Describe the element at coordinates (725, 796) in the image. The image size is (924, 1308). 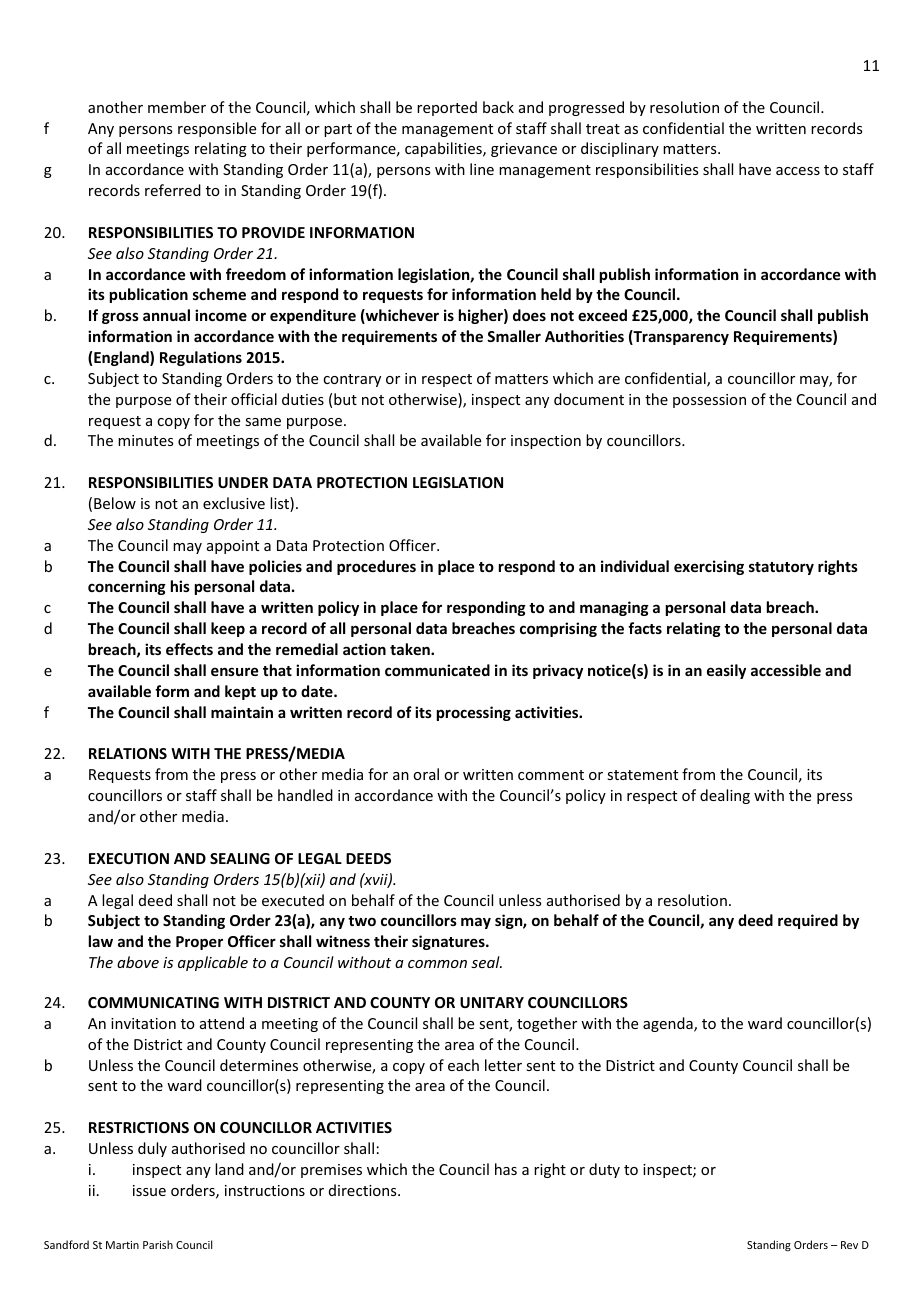
I see `dealing` at that location.
